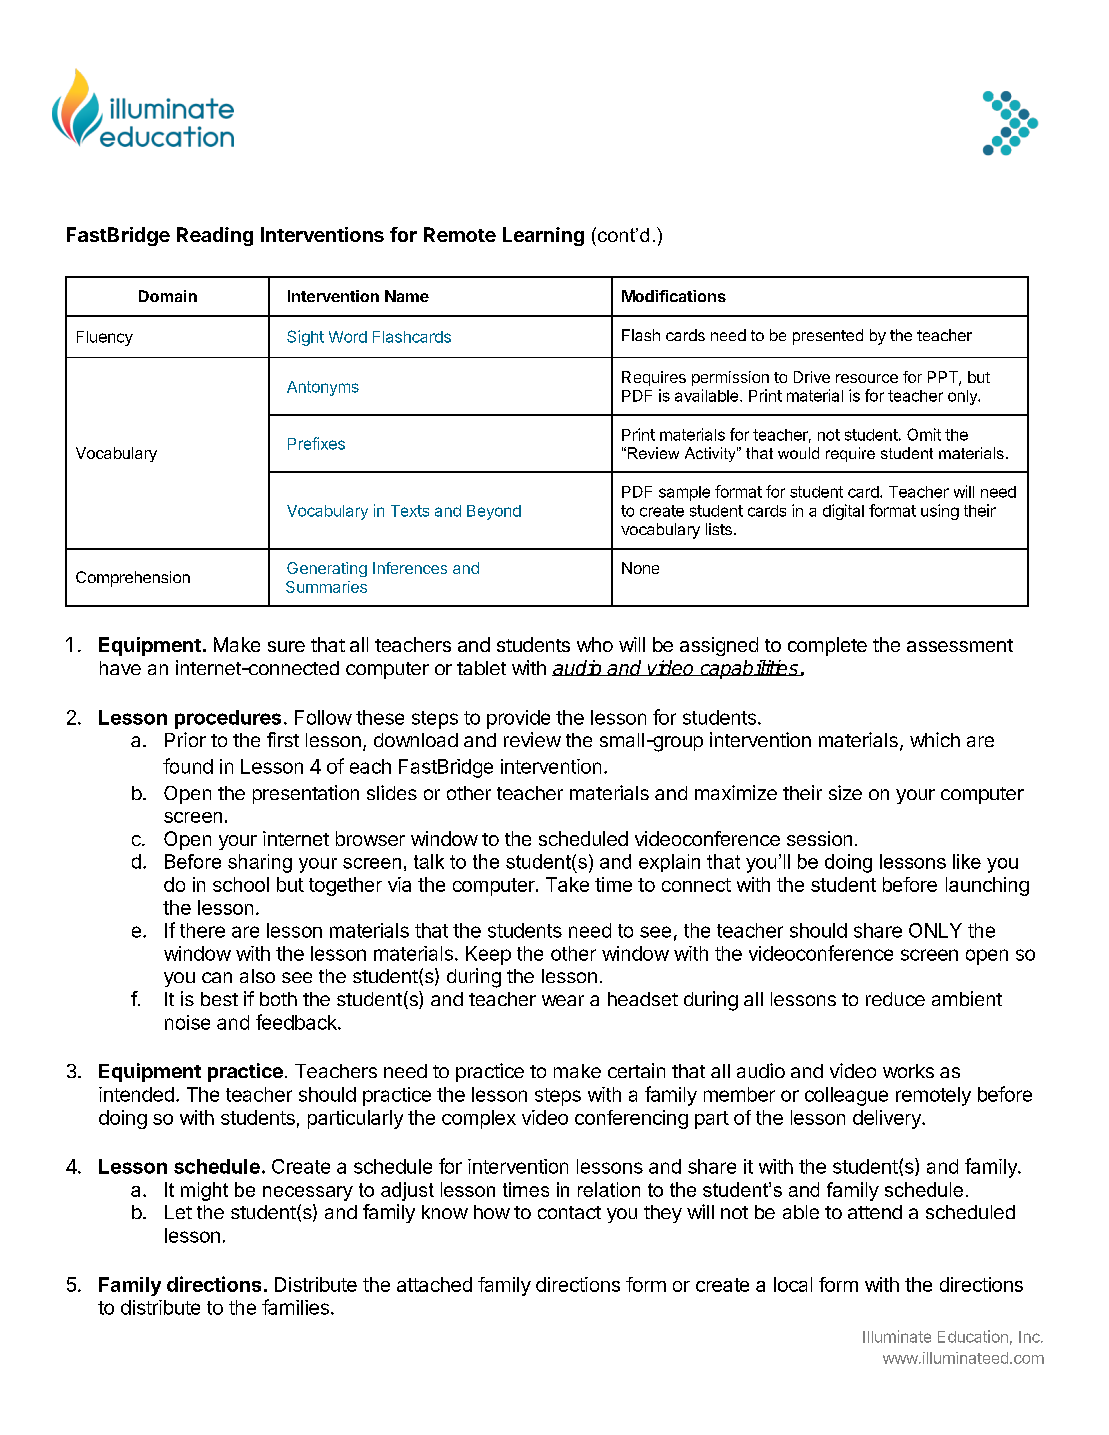 The height and width of the document is (1435, 1109). Describe the element at coordinates (215, 236) in the document. I see `Reading` at that location.
